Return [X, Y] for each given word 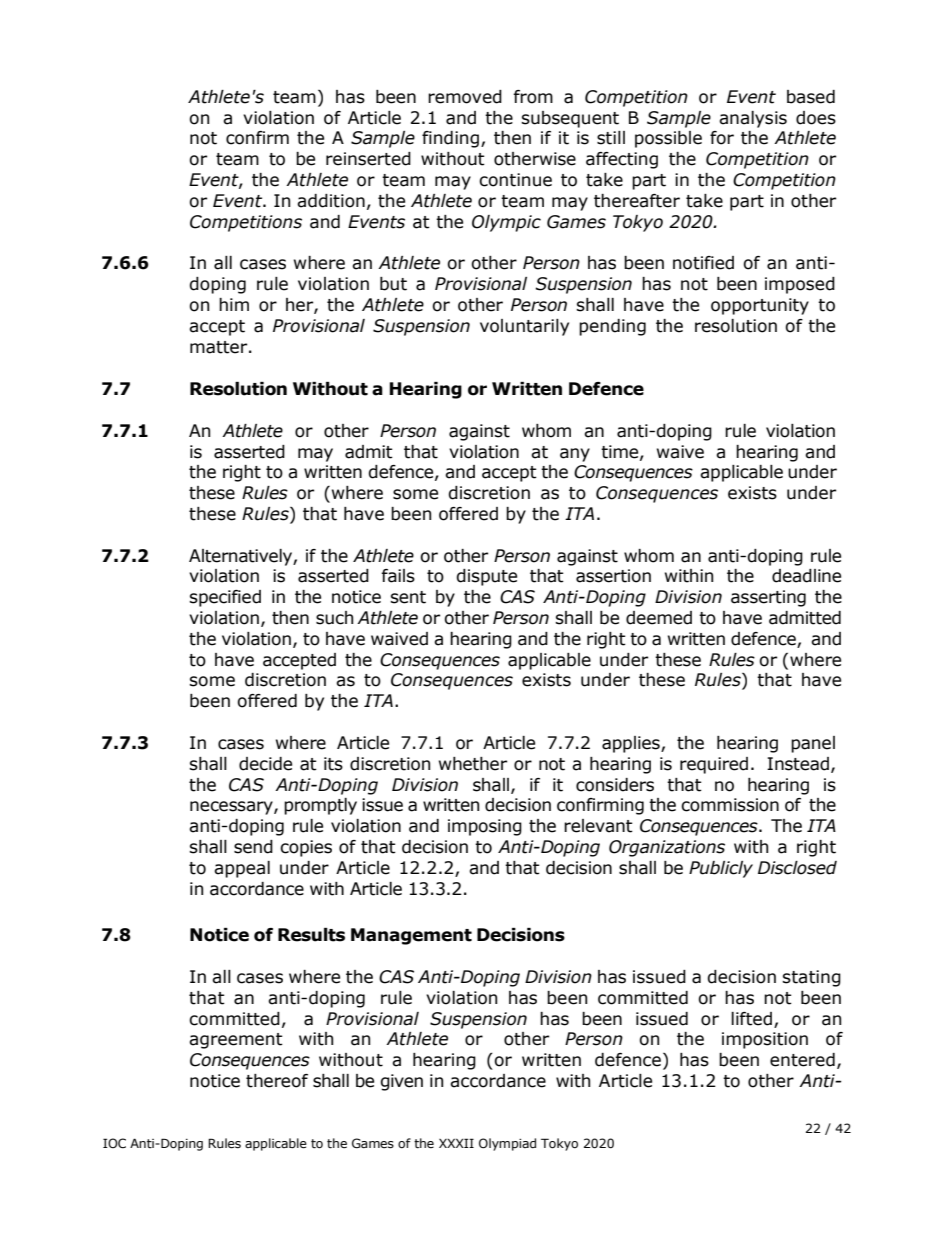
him [234, 304]
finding [450, 139]
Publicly [721, 869]
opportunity [760, 306]
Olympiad [507, 1144]
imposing [485, 827]
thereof [277, 1081]
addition [331, 201]
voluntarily [524, 327]
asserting [768, 598]
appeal [242, 869]
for [722, 138]
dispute [486, 577]
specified [225, 598]
